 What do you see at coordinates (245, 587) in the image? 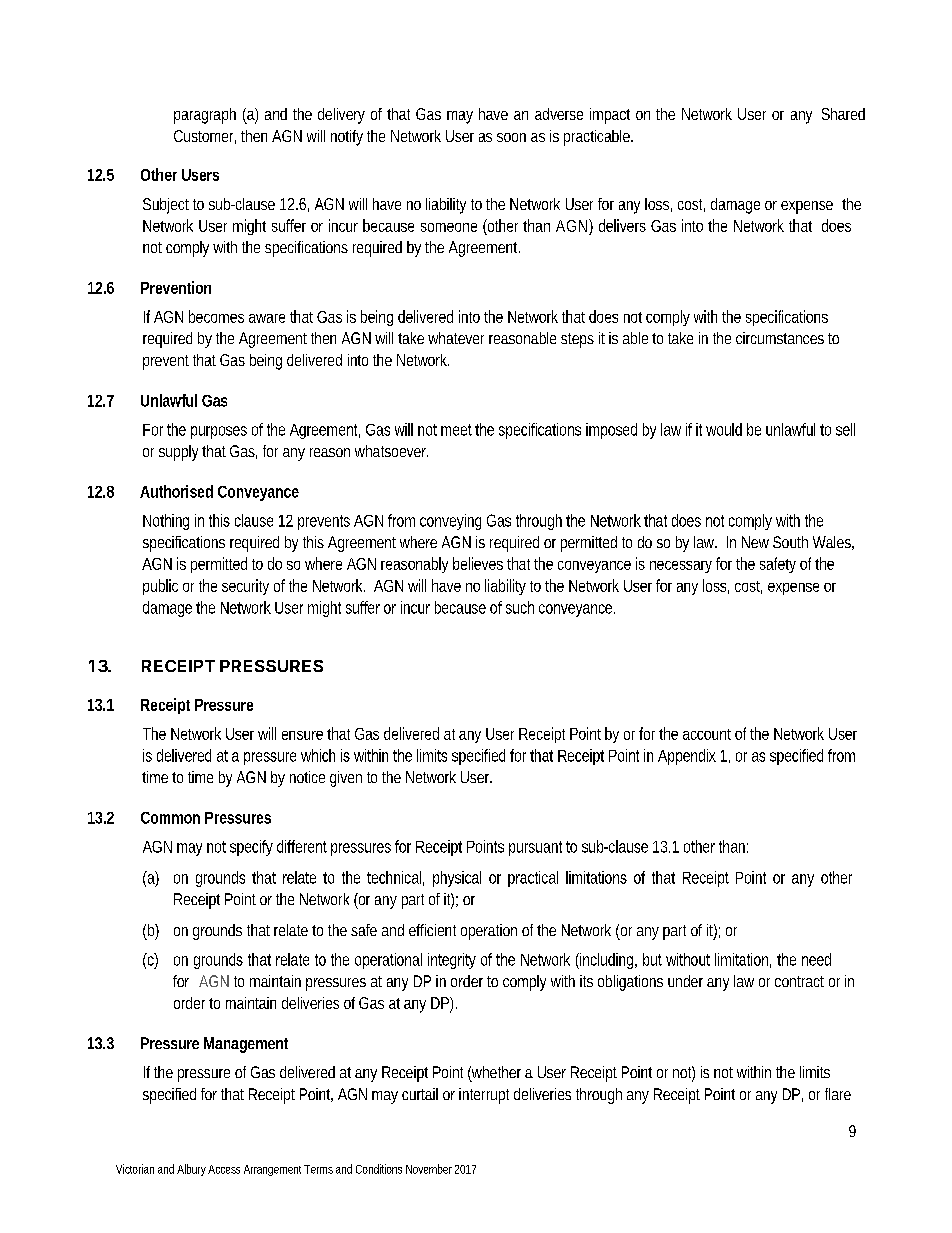
I see `security` at bounding box center [245, 587].
